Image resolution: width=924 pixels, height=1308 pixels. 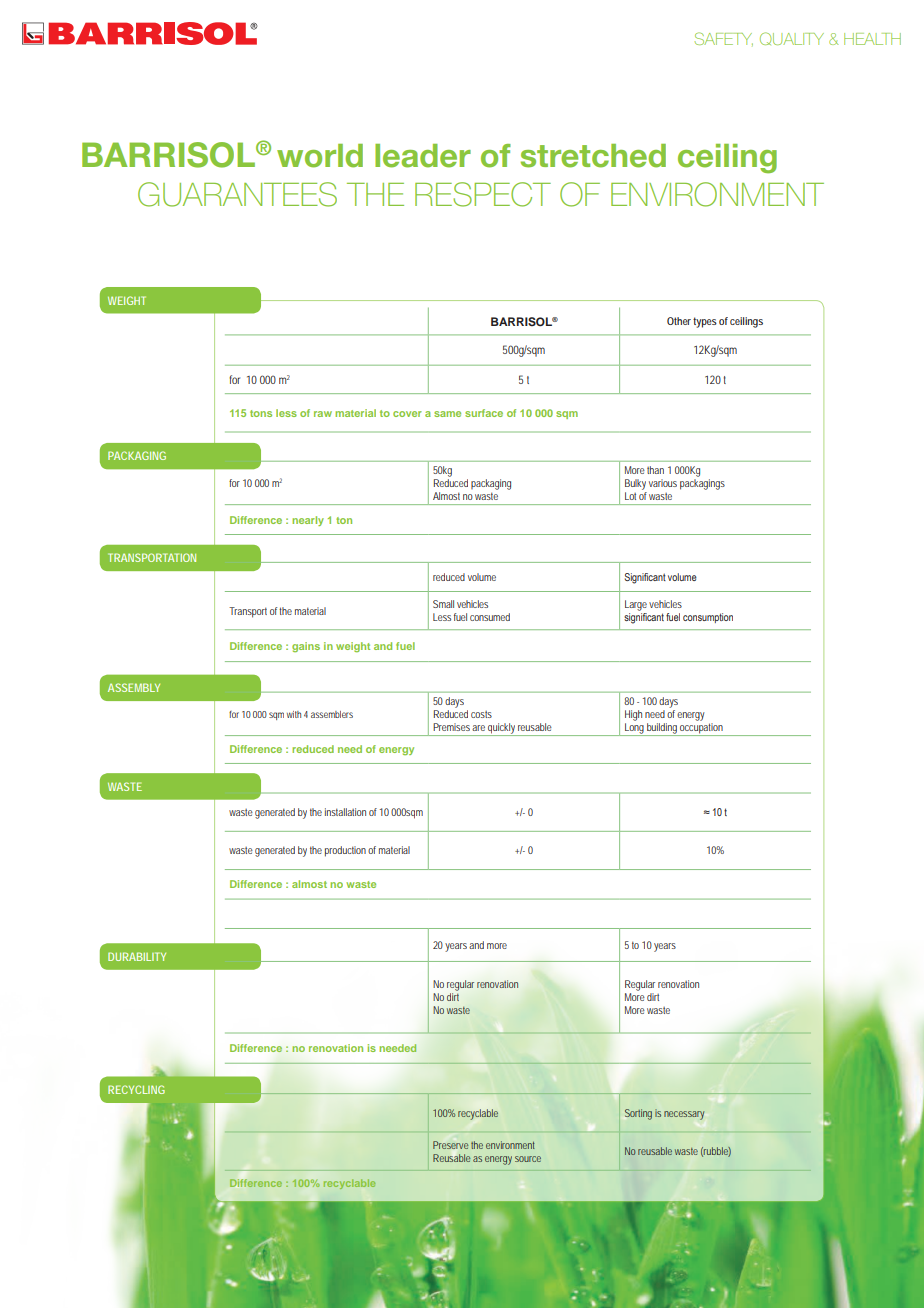 What do you see at coordinates (484, 413) in the page?
I see `surface` at bounding box center [484, 413].
